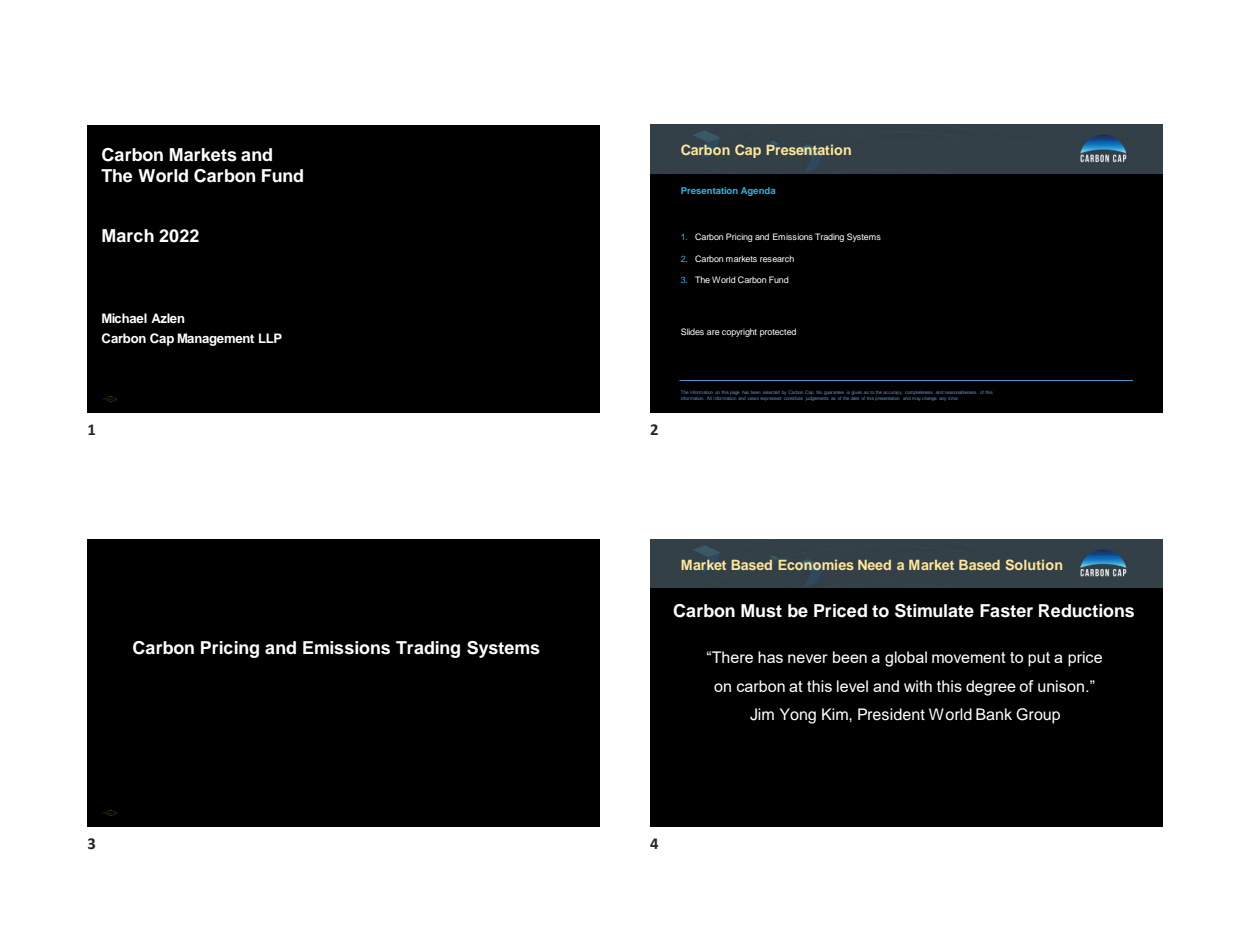 The image size is (1250, 952). What do you see at coordinates (874, 565) in the document?
I see `Need` at bounding box center [874, 565].
